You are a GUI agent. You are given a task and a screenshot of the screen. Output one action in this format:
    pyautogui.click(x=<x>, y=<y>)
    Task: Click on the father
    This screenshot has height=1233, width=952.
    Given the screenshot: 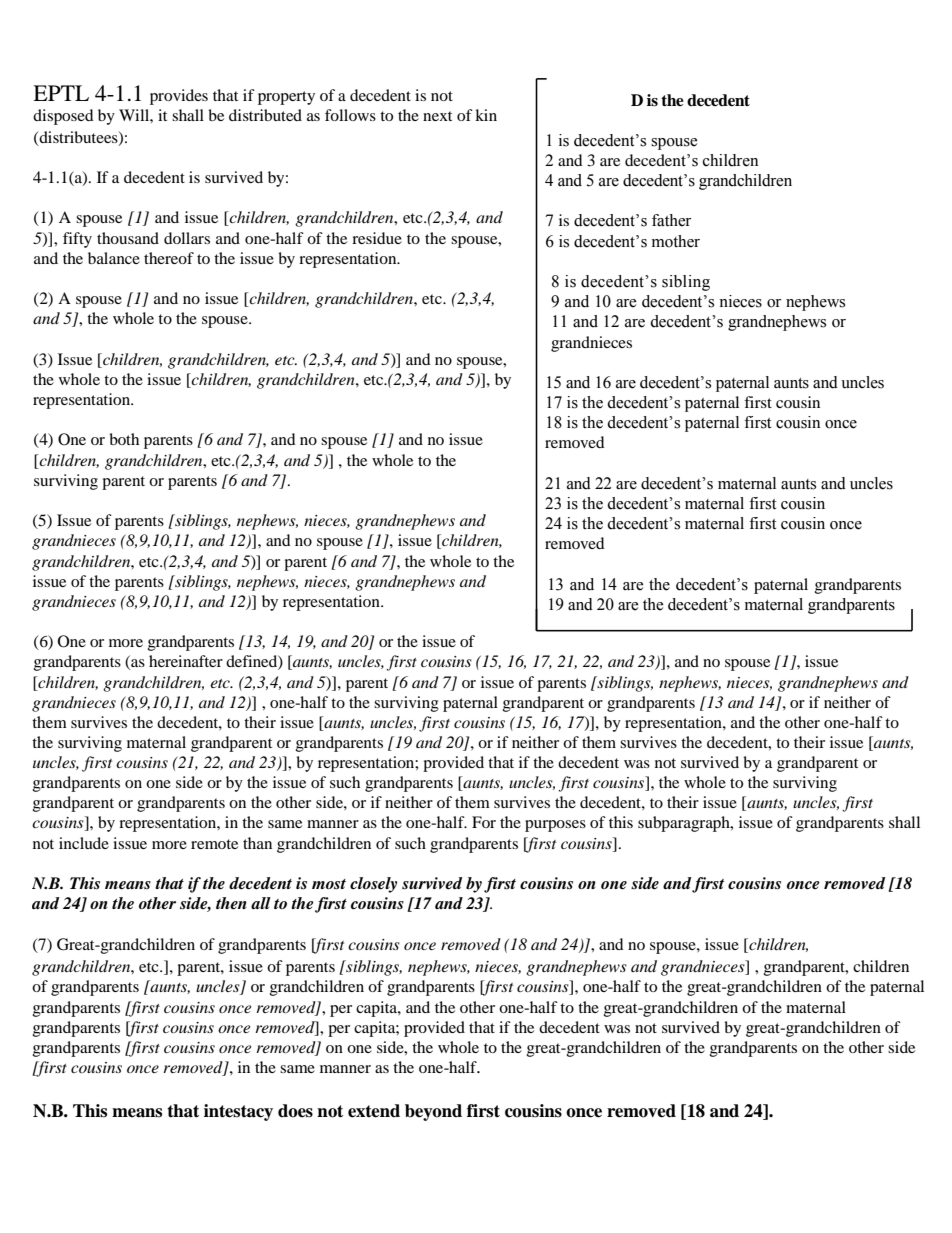 What is the action you would take?
    pyautogui.click(x=671, y=220)
